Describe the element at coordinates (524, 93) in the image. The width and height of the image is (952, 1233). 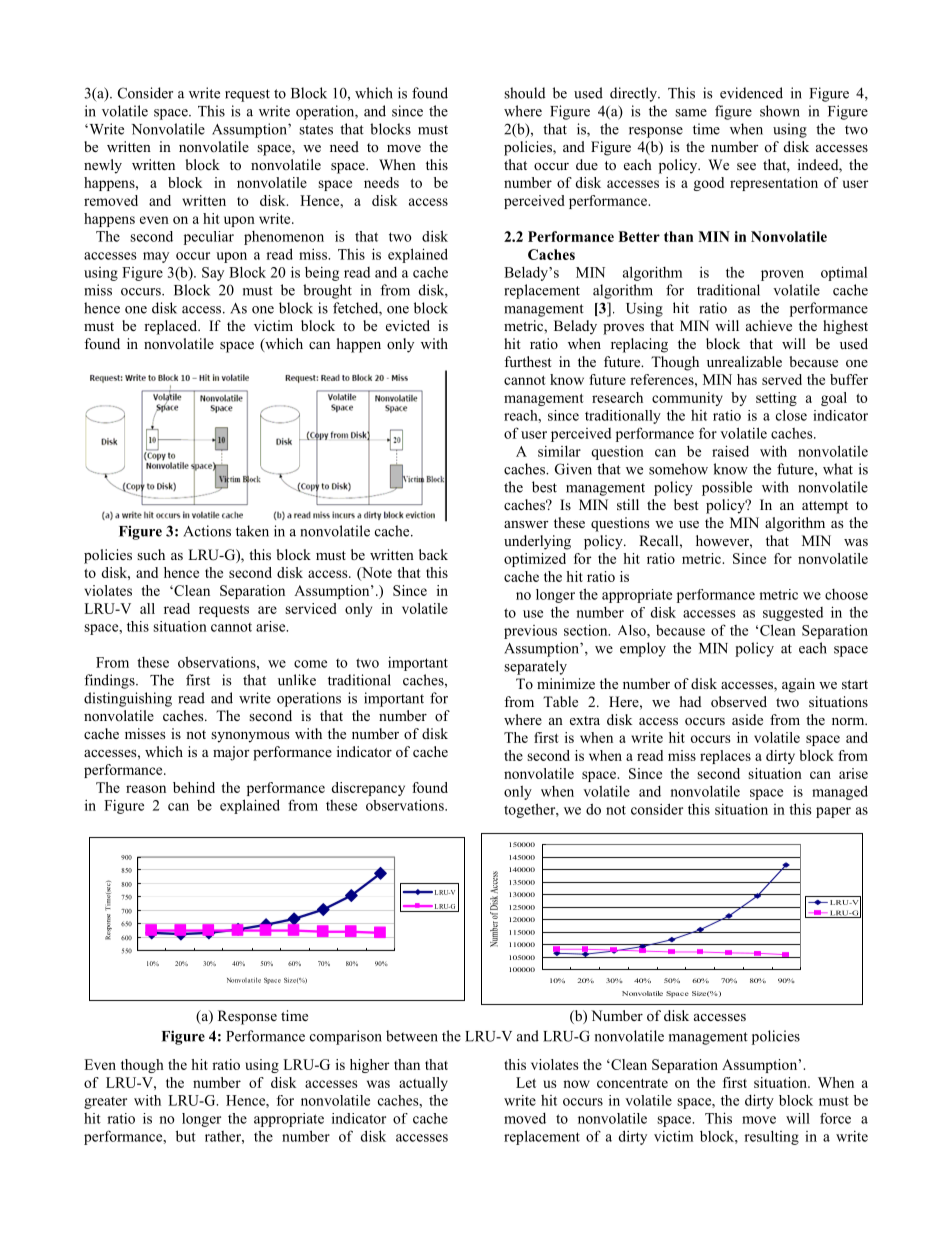
I see `should` at that location.
